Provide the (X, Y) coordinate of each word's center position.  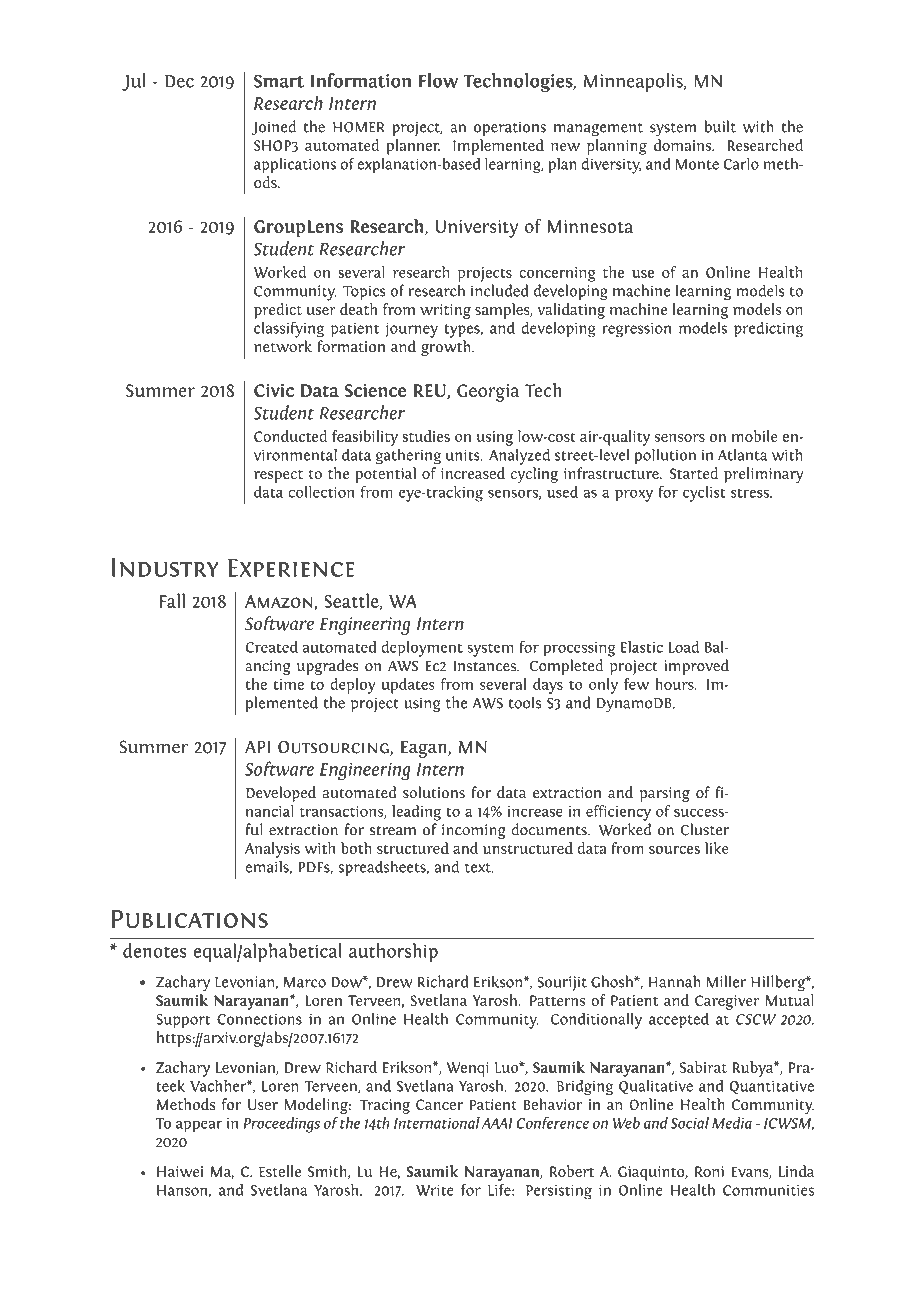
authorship (393, 952)
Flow (438, 80)
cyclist (704, 494)
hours (675, 684)
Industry (165, 567)
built (720, 126)
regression (636, 330)
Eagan (425, 749)
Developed (281, 794)
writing (445, 311)
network (283, 346)
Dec (179, 81)
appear (199, 1126)
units (464, 455)
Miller (726, 981)
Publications (189, 919)
